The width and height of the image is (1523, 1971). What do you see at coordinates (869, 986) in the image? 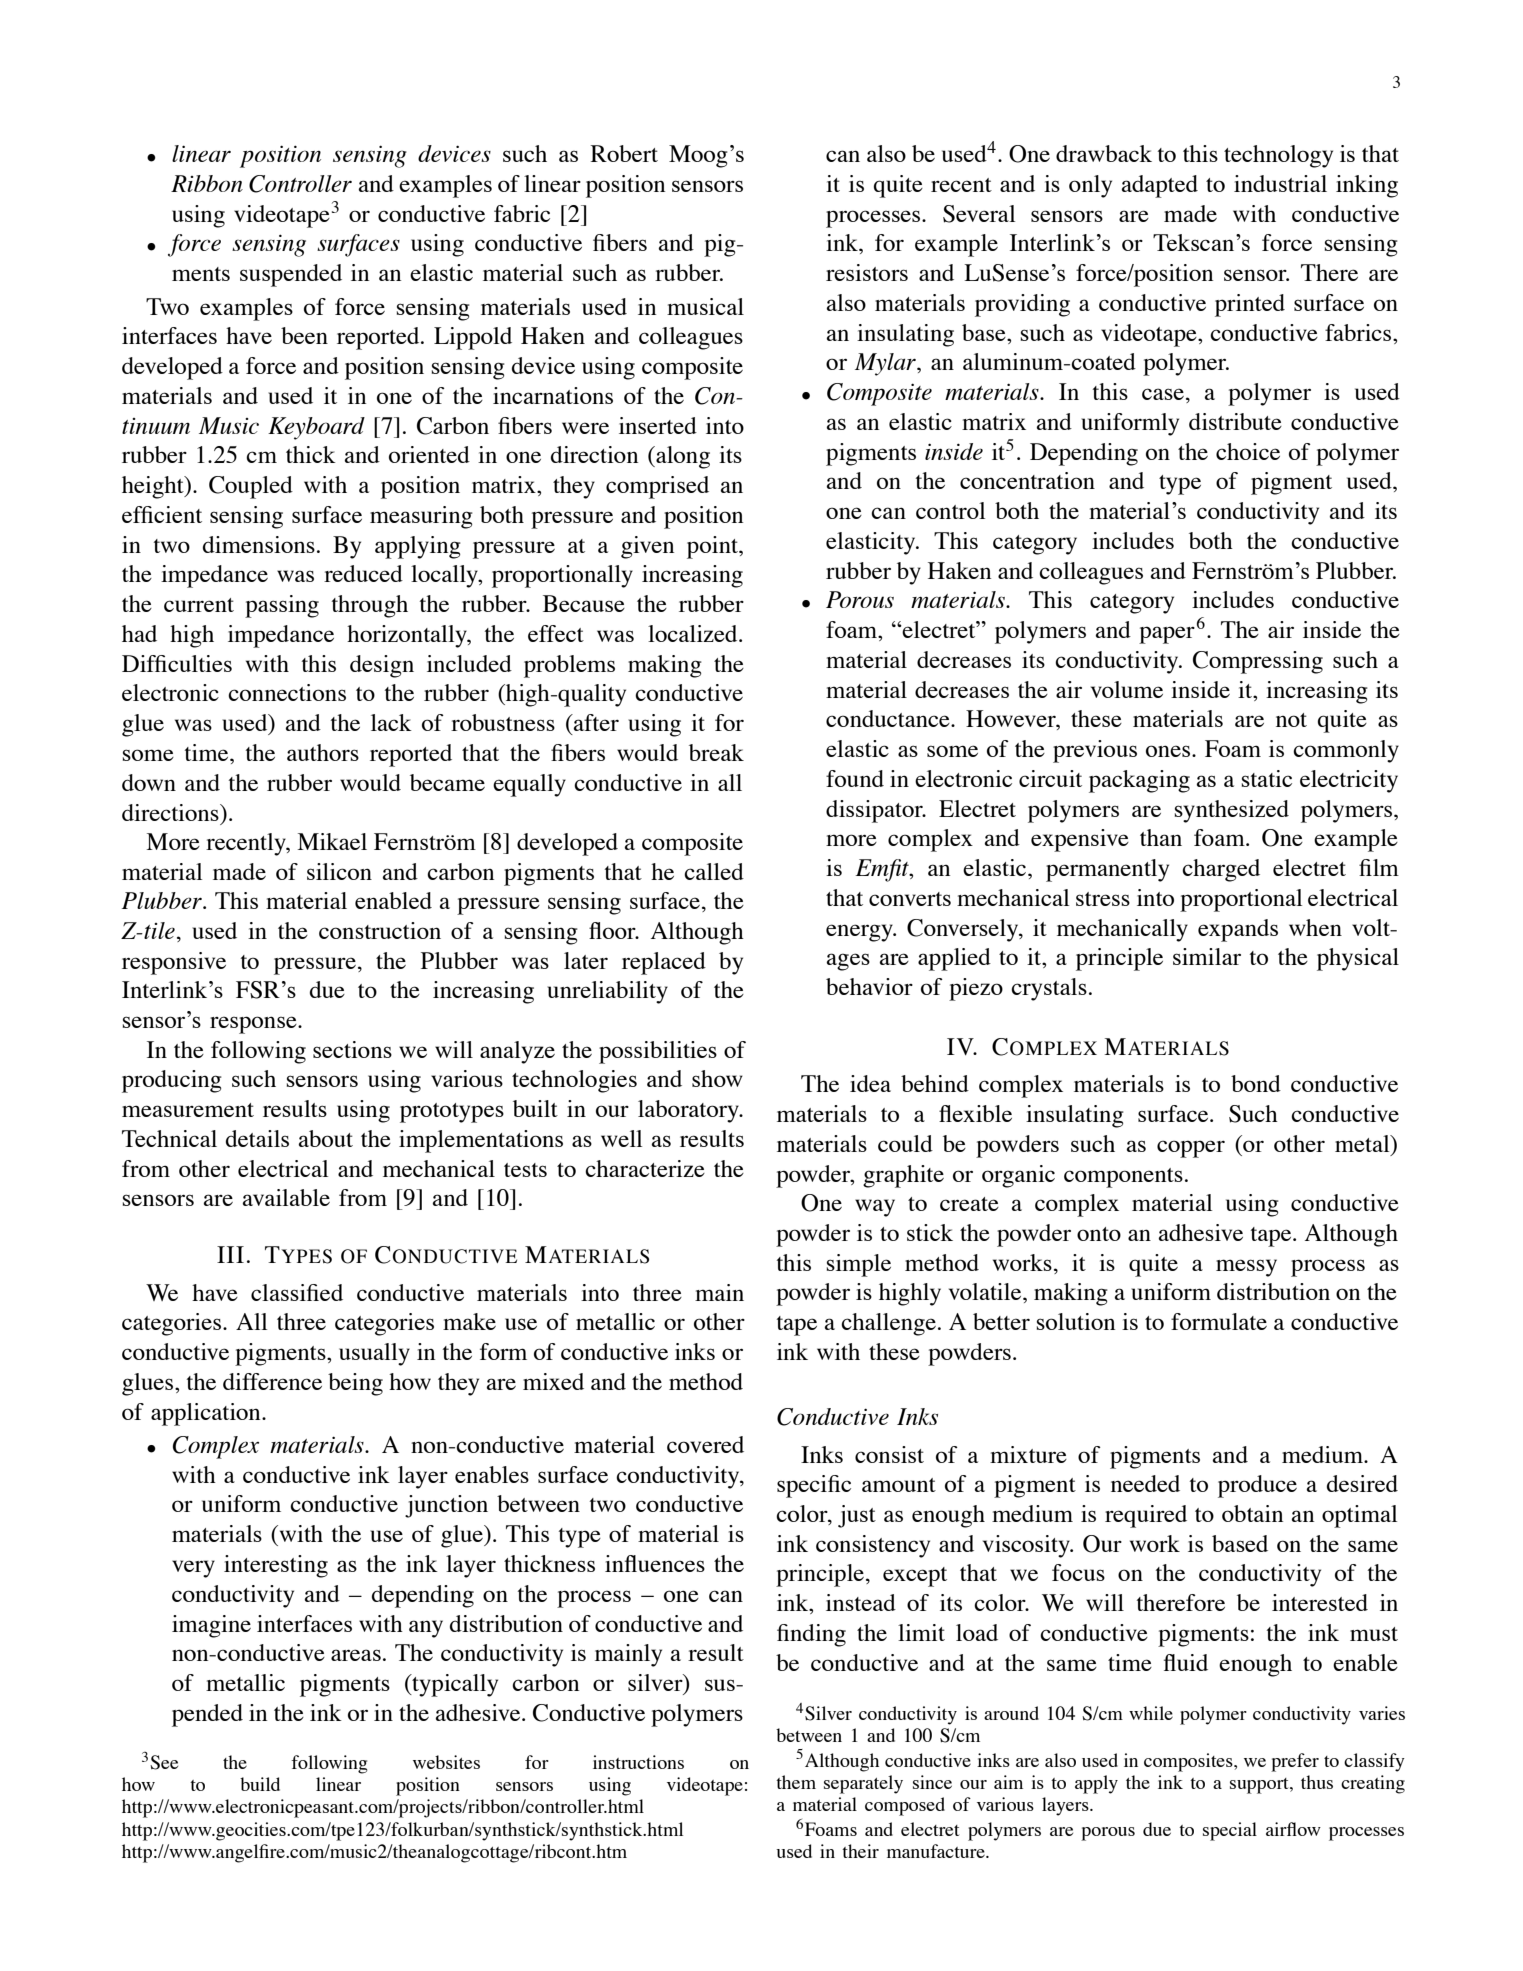
I see `behavior` at bounding box center [869, 986].
